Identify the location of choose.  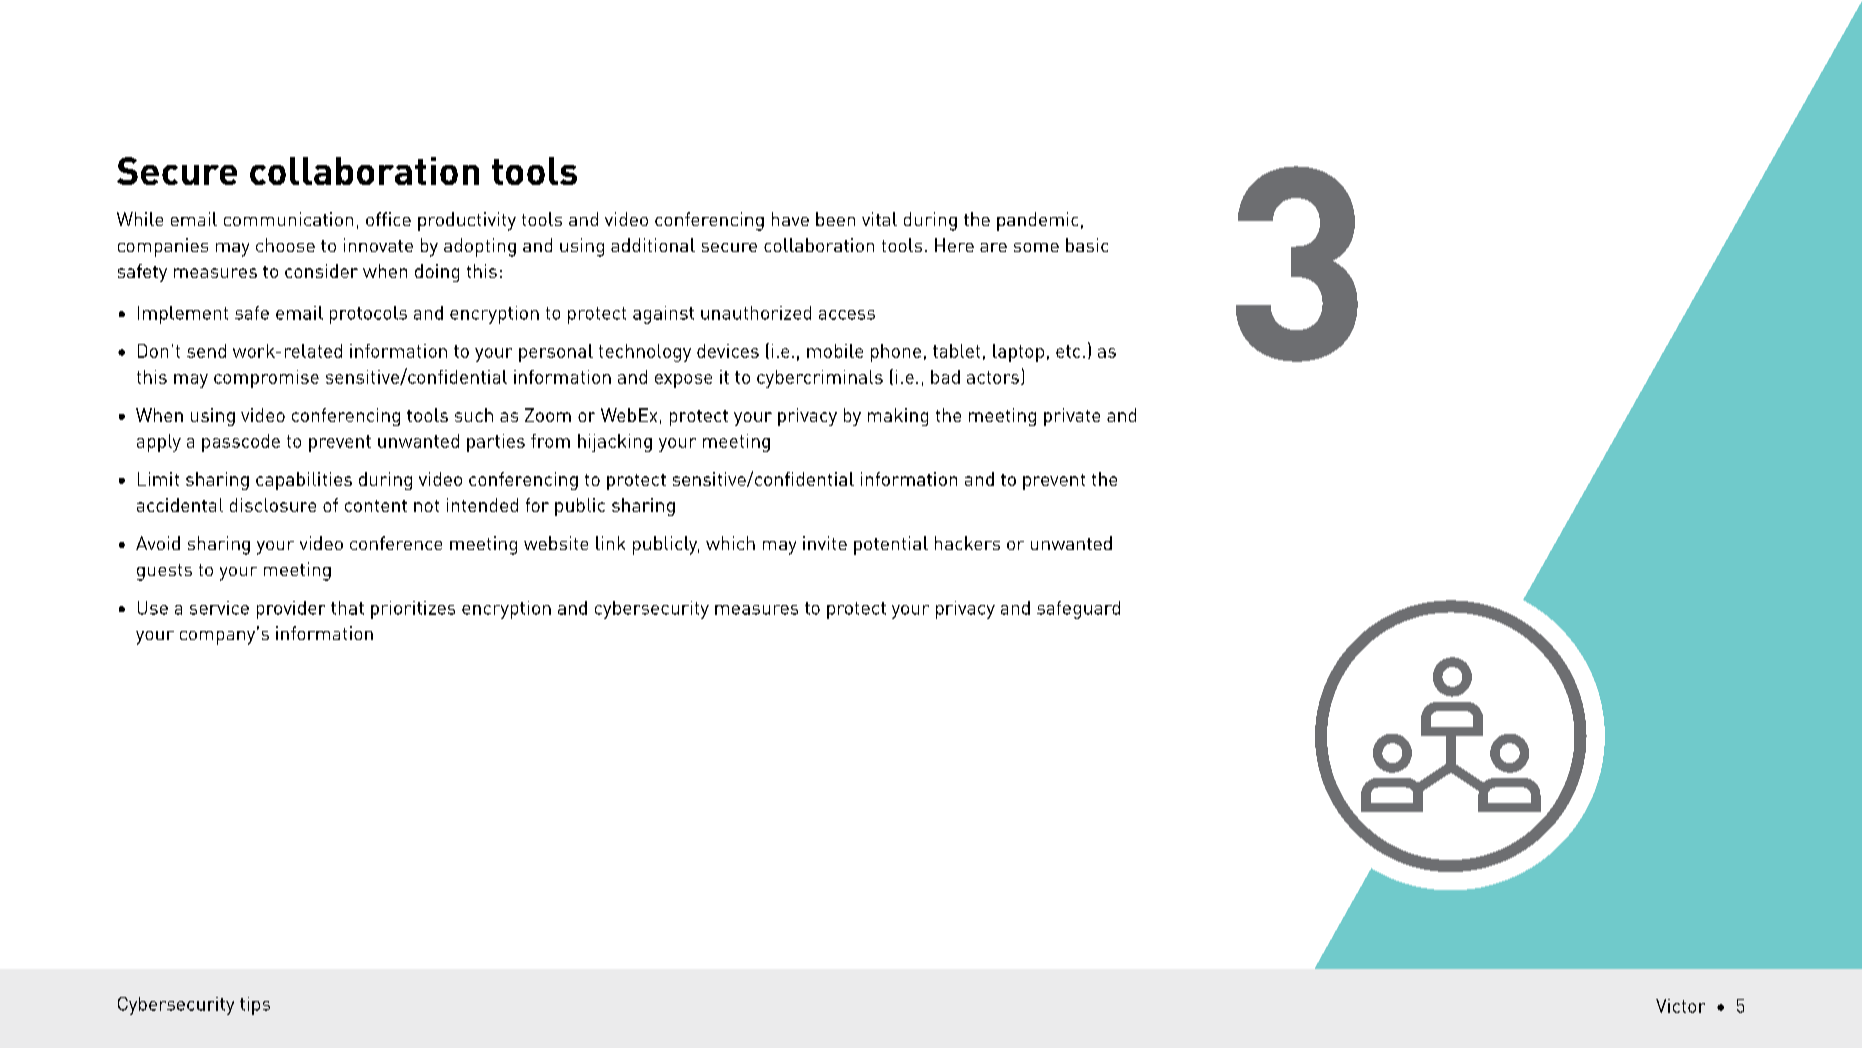
(285, 245).
